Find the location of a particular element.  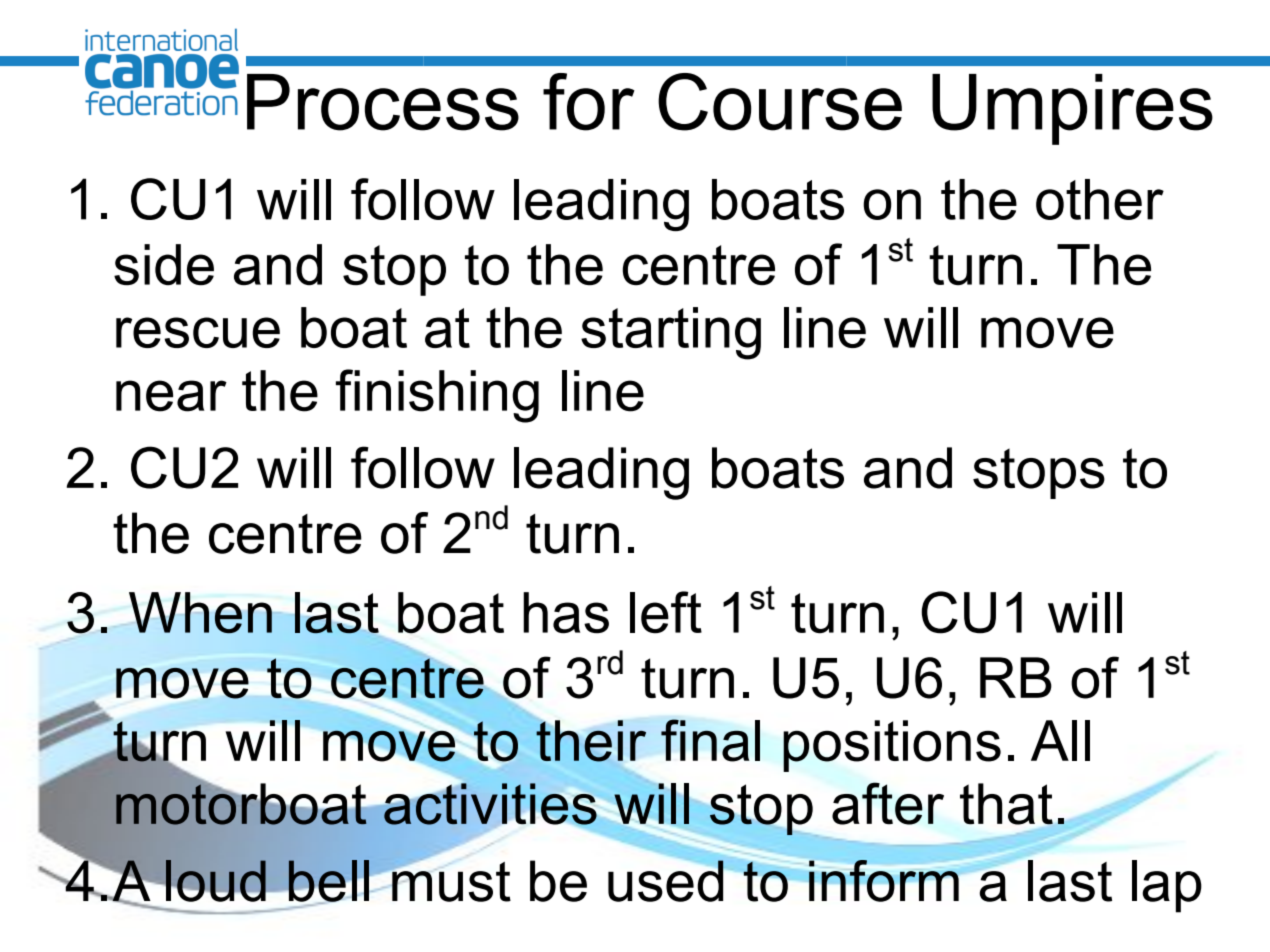

starting is located at coordinates (671, 333).
